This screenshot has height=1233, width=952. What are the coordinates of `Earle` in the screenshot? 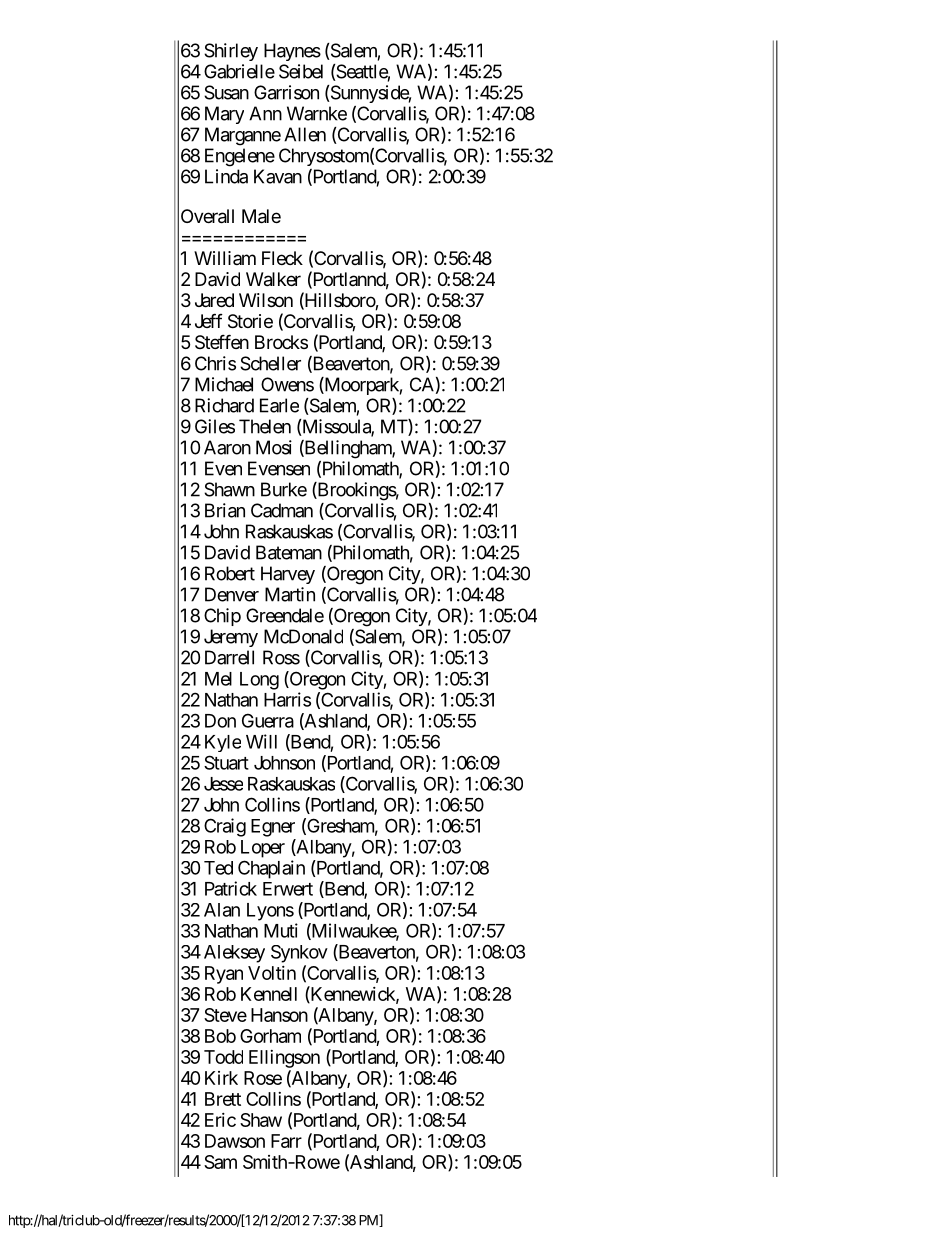 It's located at (279, 405).
